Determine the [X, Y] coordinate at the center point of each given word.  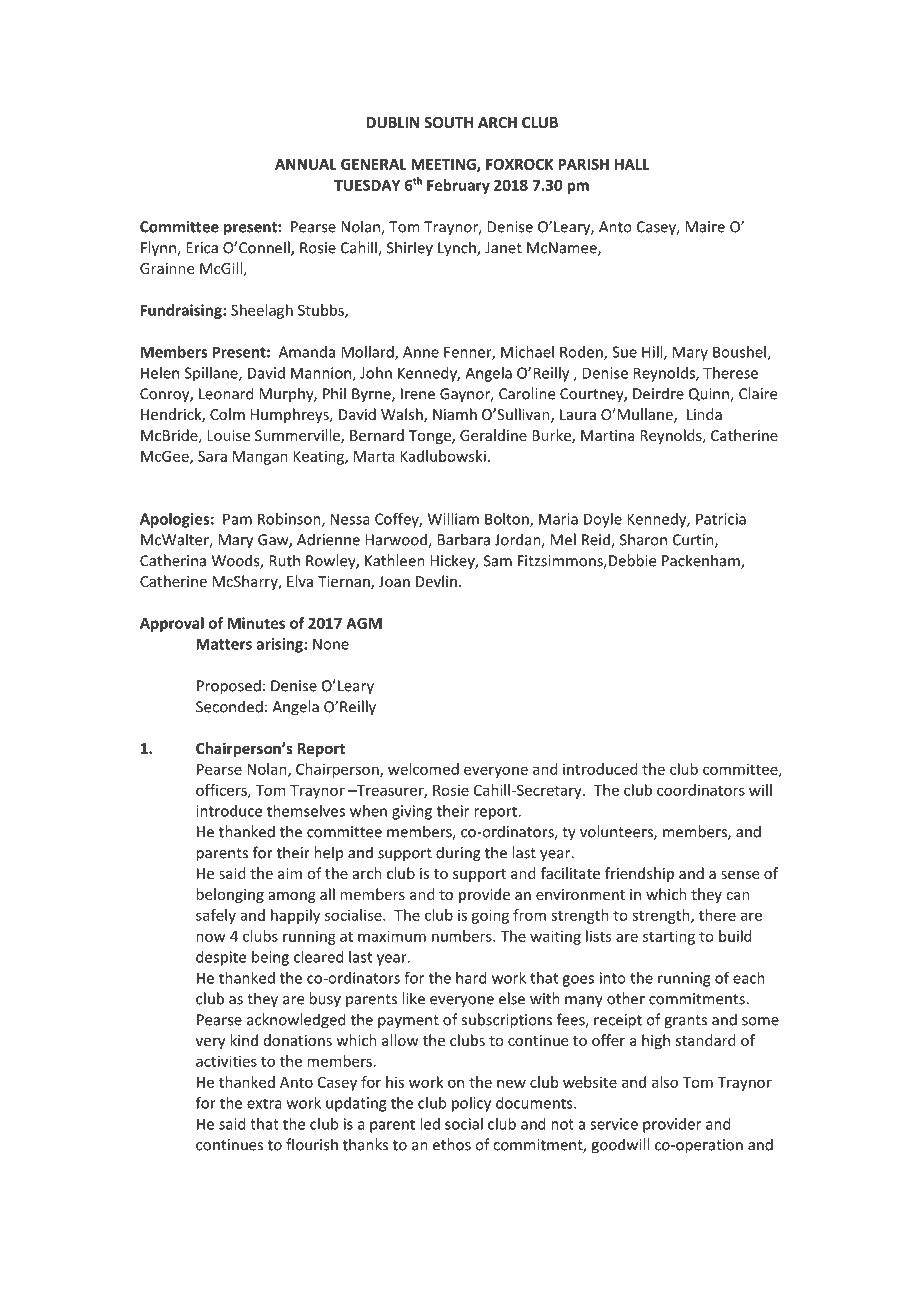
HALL [632, 164]
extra [264, 1103]
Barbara [464, 539]
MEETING [444, 165]
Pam [237, 519]
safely [216, 916]
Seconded [229, 706]
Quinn [710, 395]
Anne [421, 352]
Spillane [212, 374]
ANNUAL [306, 164]
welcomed [423, 769]
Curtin [694, 541]
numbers [463, 936]
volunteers [617, 832]
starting [669, 937]
